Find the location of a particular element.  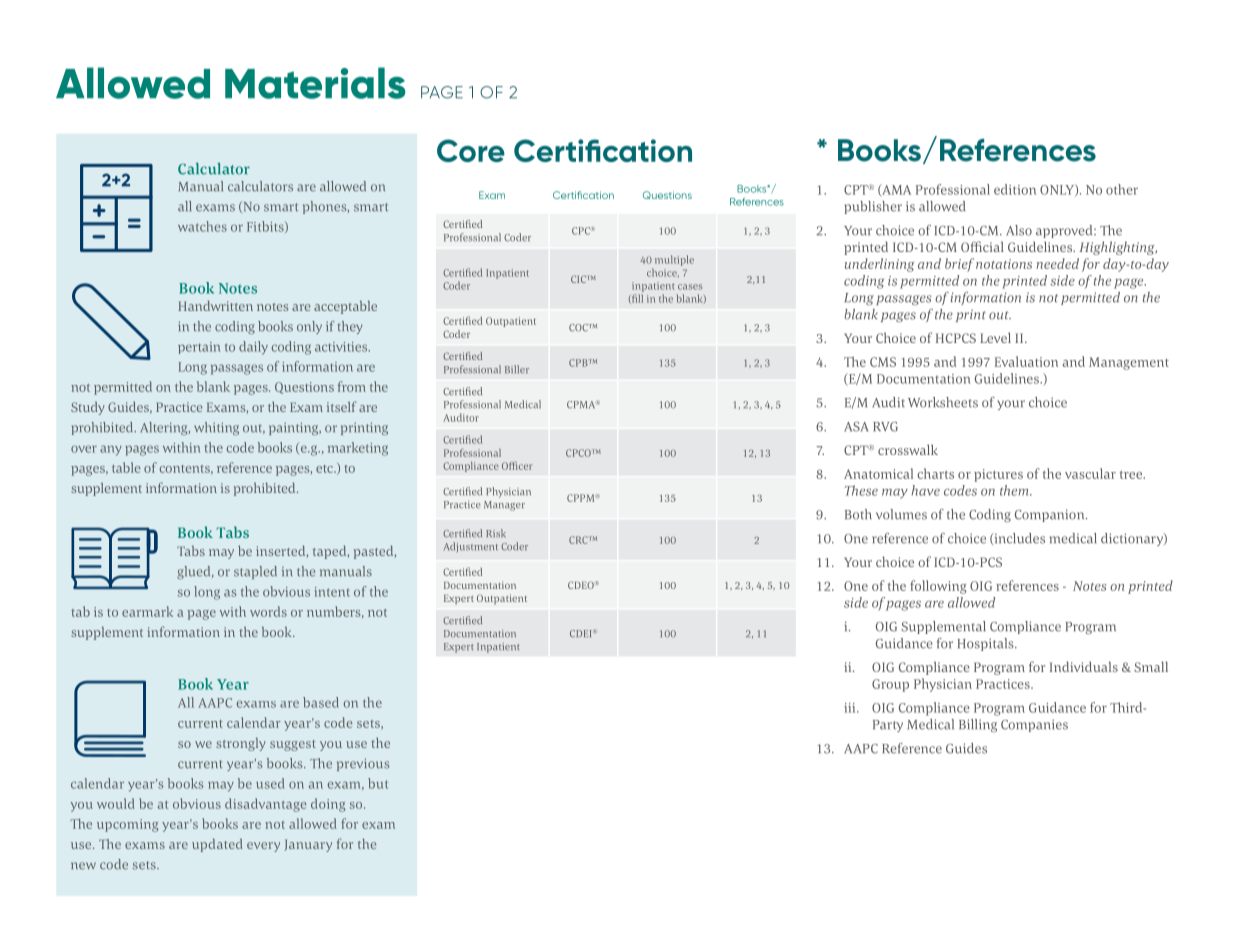

Materials is located at coordinates (315, 83).
